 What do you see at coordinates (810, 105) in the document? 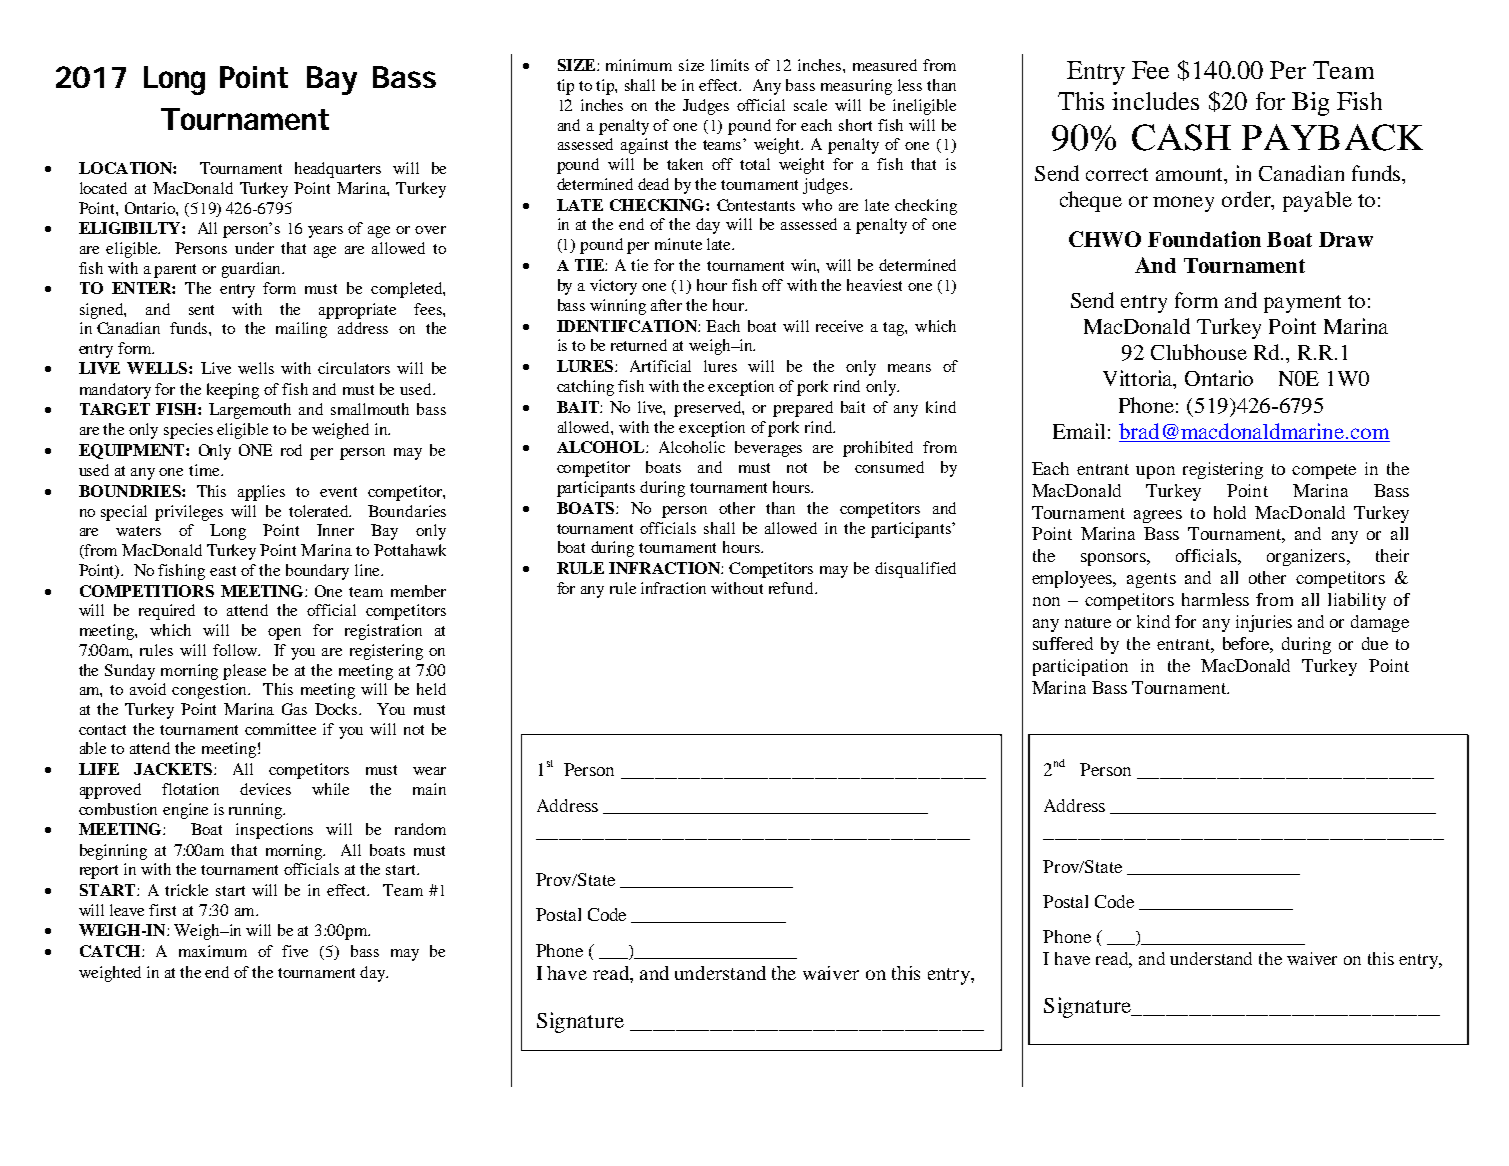
I see `scale` at bounding box center [810, 105].
